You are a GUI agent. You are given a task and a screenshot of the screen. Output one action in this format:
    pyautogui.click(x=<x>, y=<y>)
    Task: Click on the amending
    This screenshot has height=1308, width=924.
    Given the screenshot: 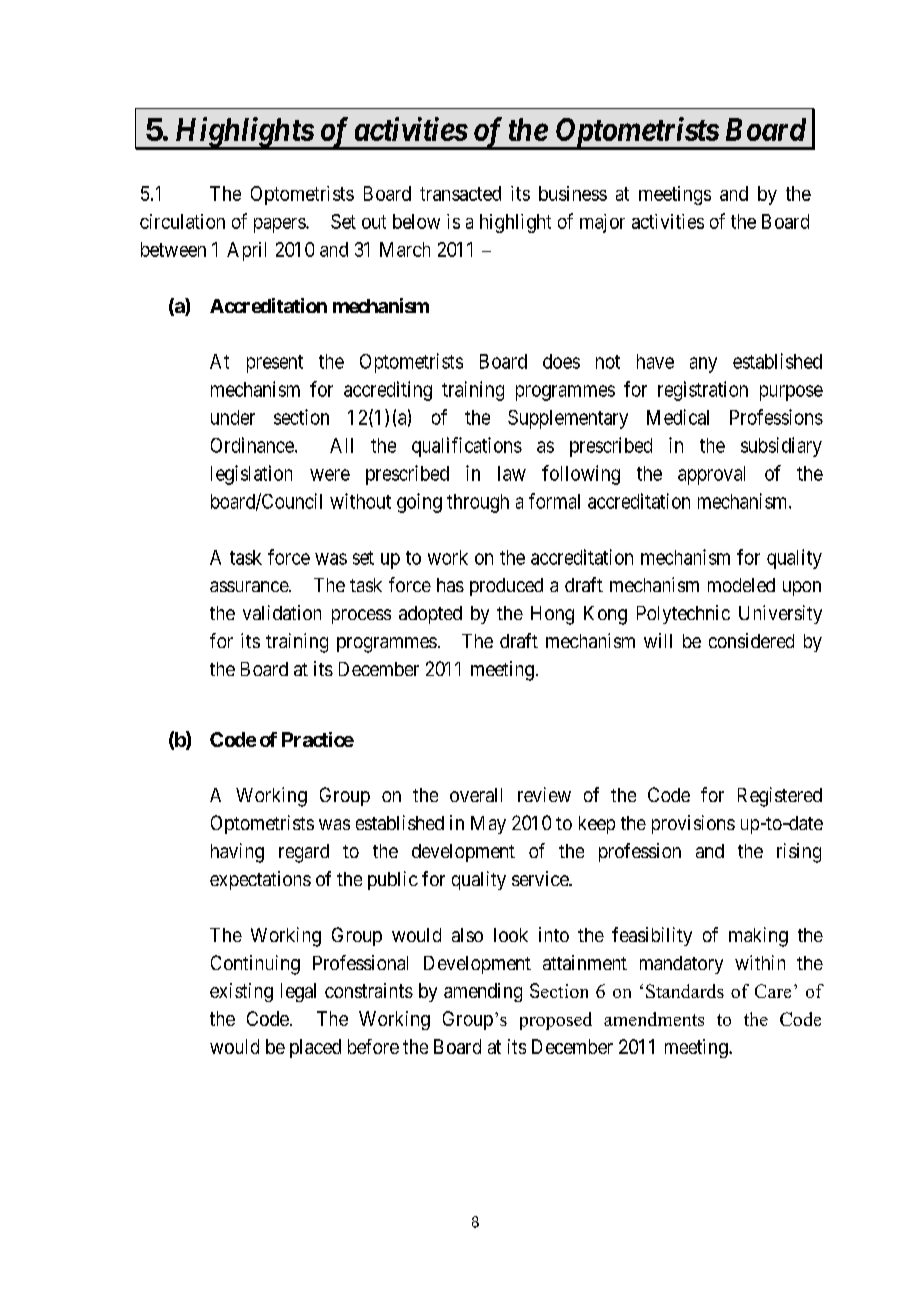 What is the action you would take?
    pyautogui.click(x=483, y=992)
